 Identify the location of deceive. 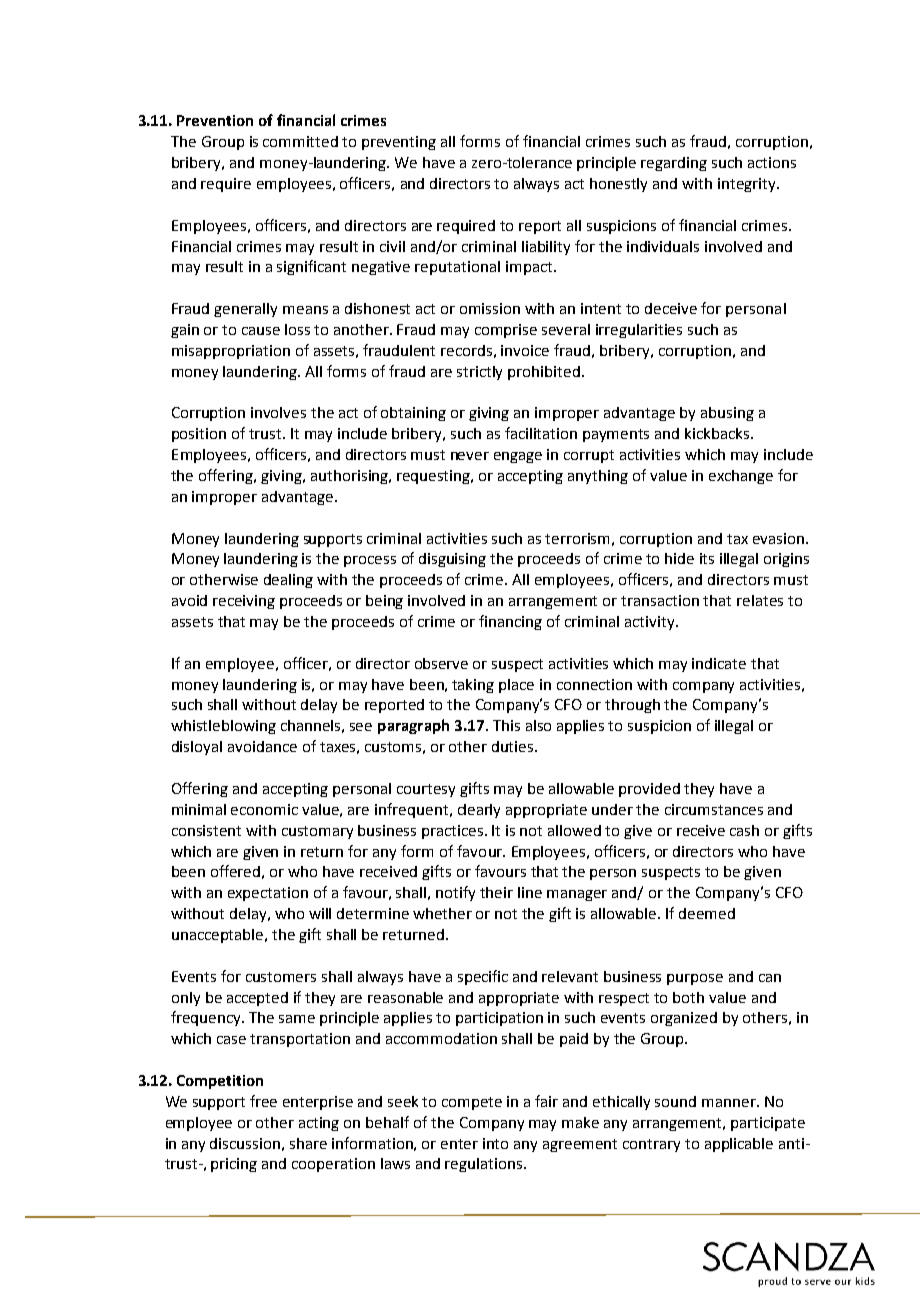
(671, 308).
